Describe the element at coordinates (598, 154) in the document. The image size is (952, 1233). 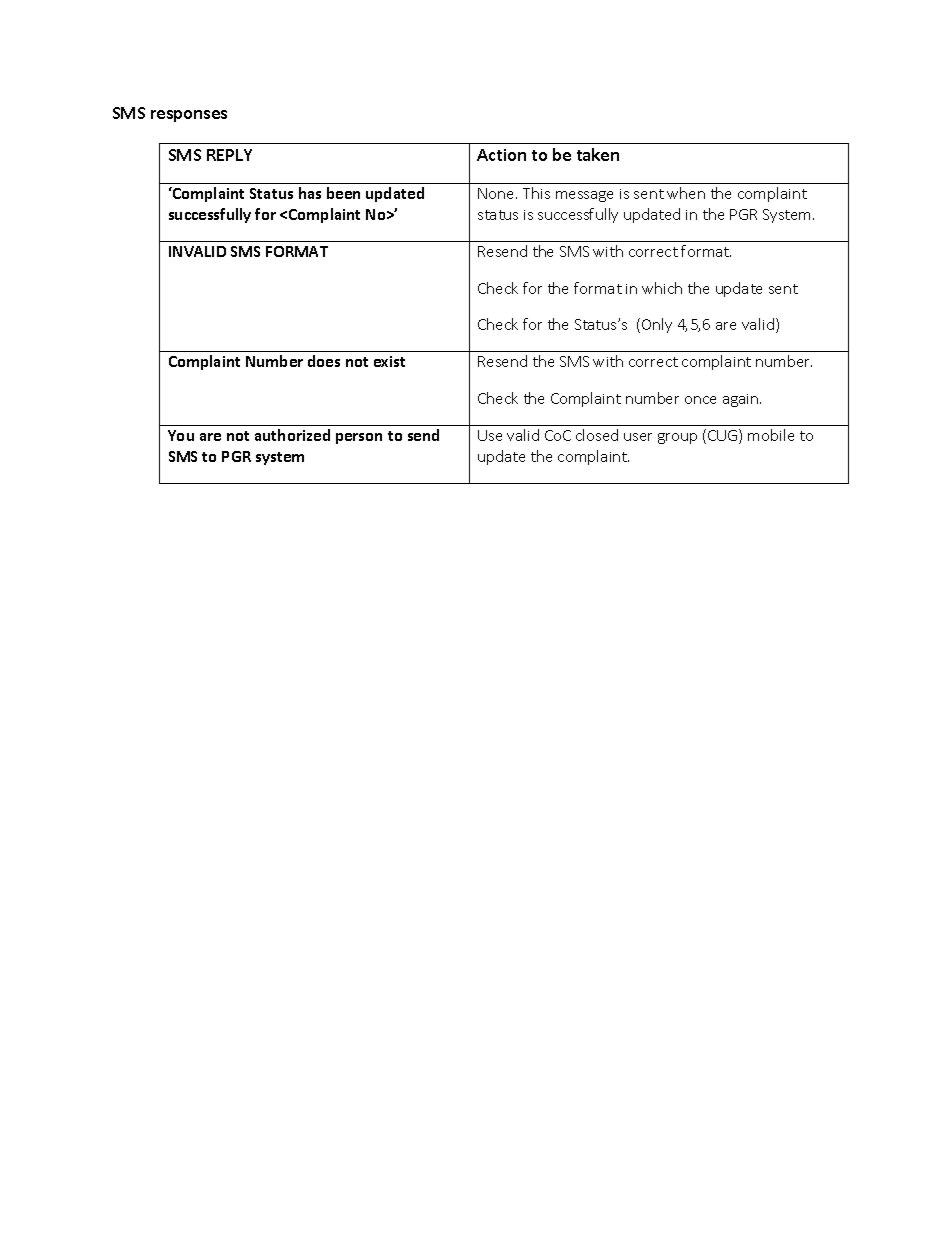
I see `taken` at that location.
